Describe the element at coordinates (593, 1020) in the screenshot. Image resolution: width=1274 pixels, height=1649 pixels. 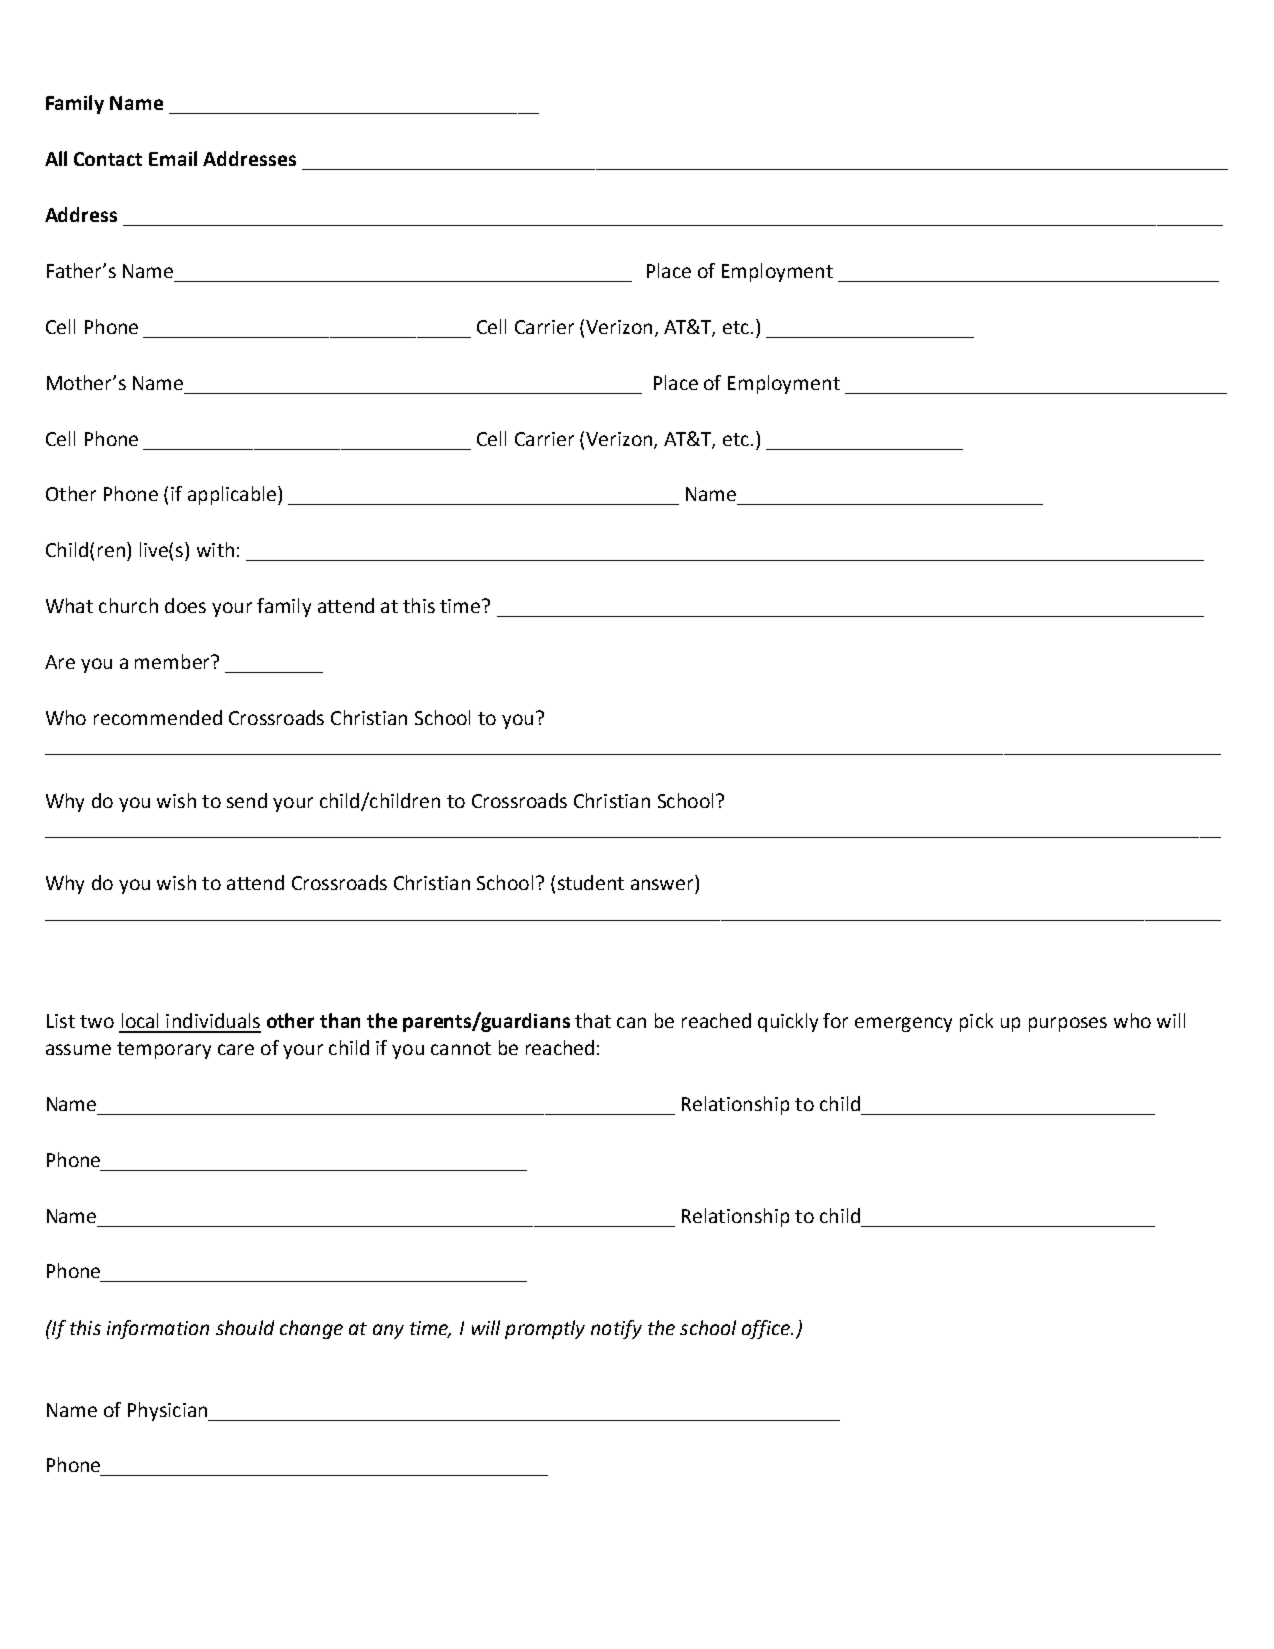
I see `that` at that location.
